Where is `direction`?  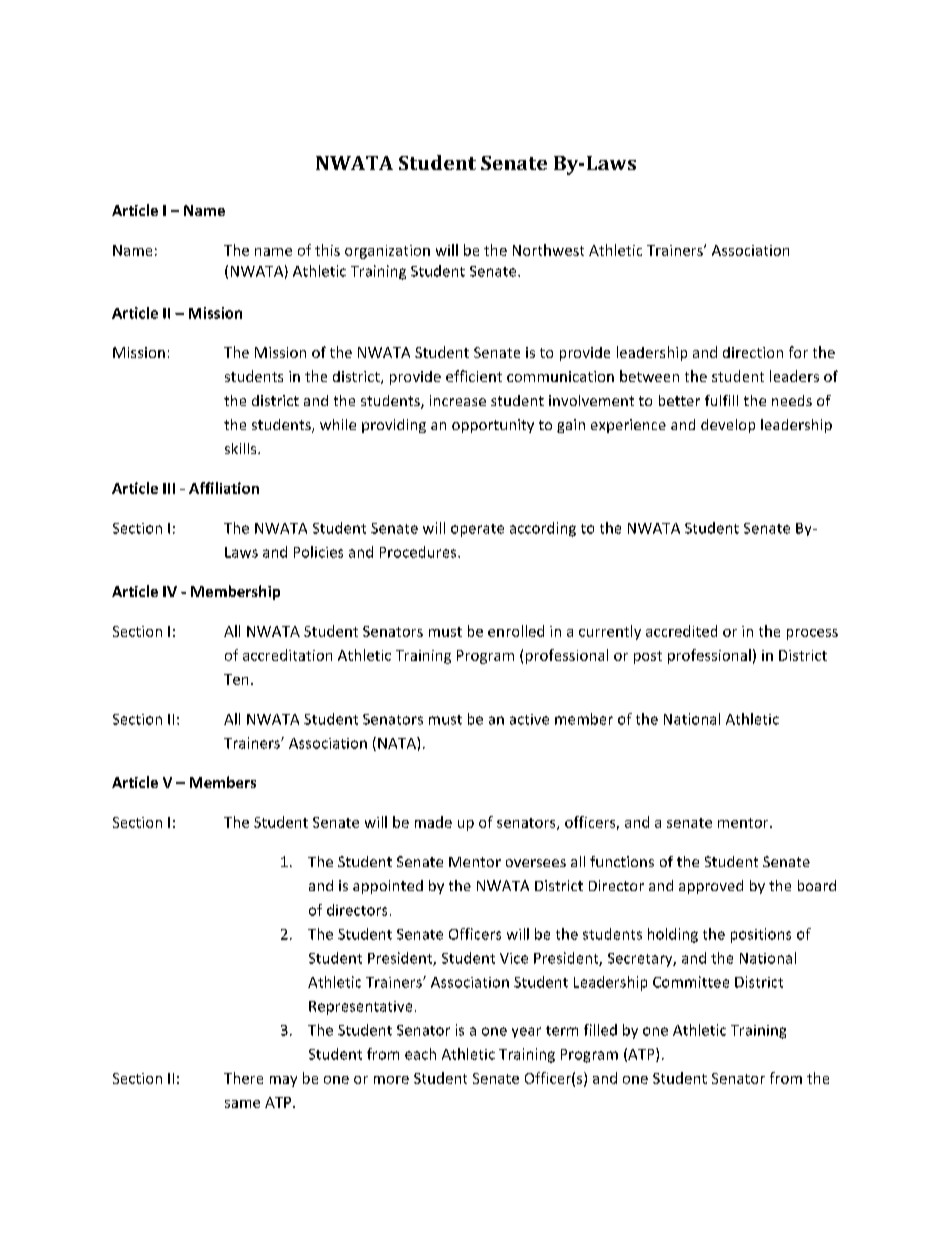
direction is located at coordinates (753, 352).
